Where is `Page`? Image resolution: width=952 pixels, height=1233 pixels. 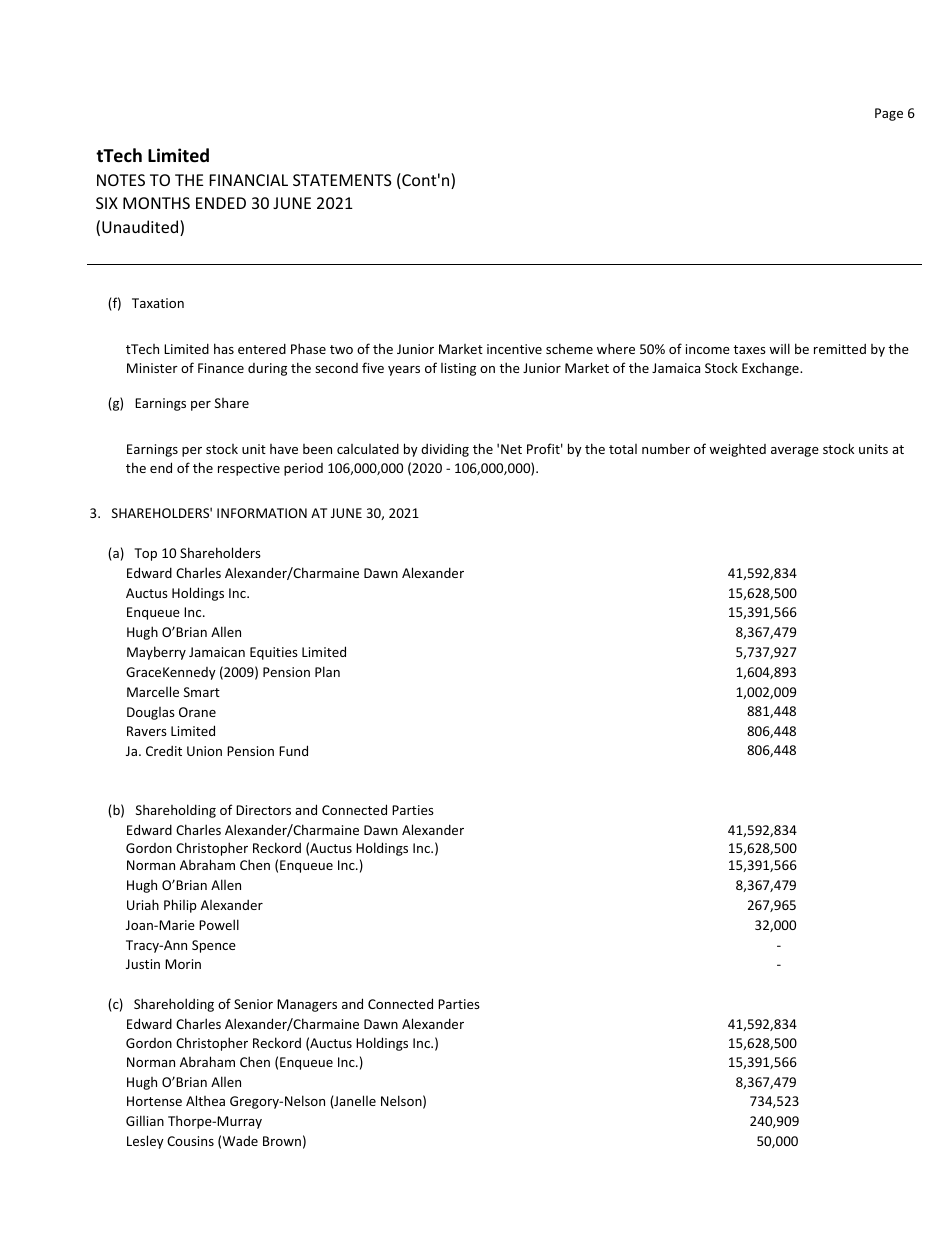 Page is located at coordinates (889, 114).
